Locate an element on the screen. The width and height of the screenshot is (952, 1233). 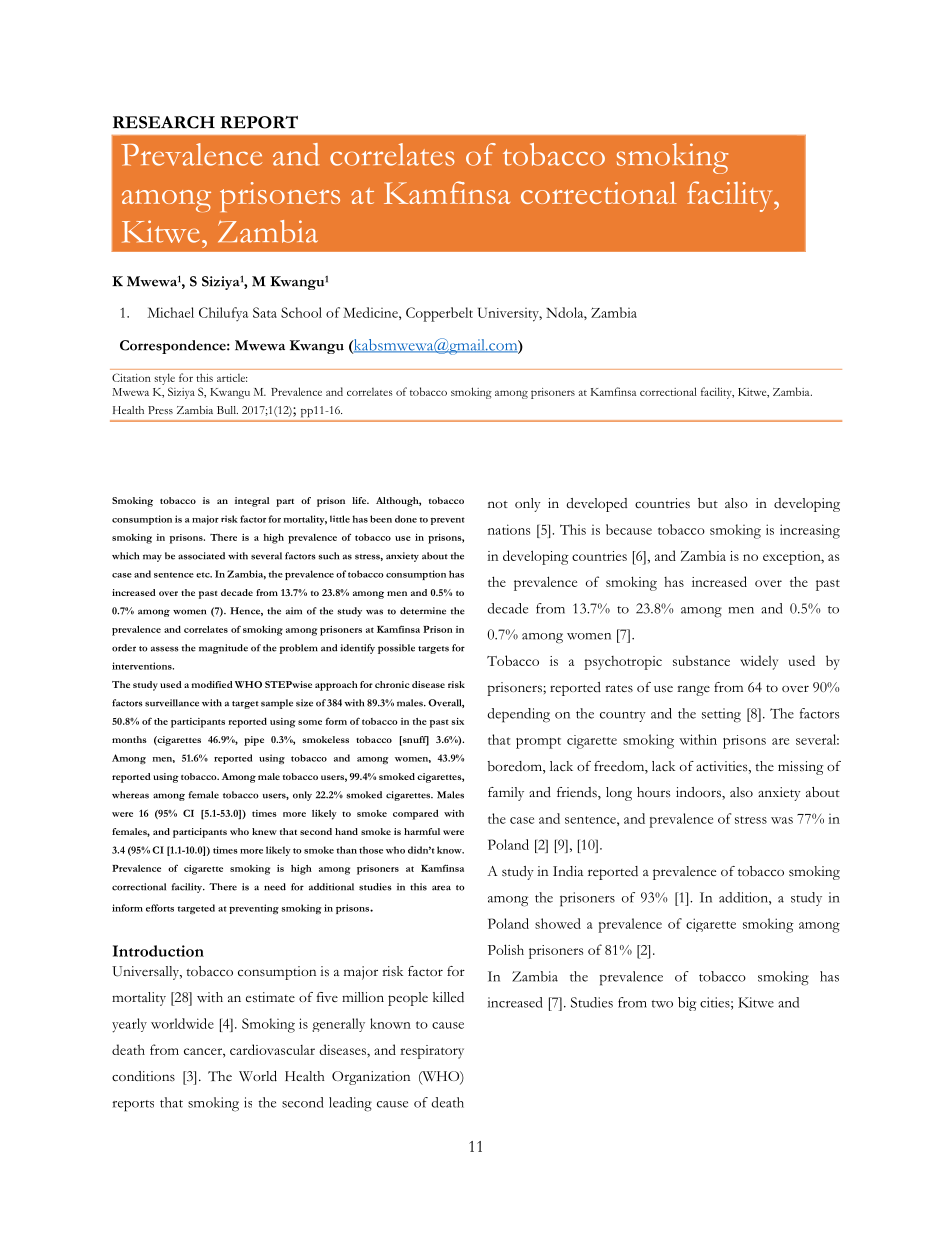
increasing is located at coordinates (810, 531).
